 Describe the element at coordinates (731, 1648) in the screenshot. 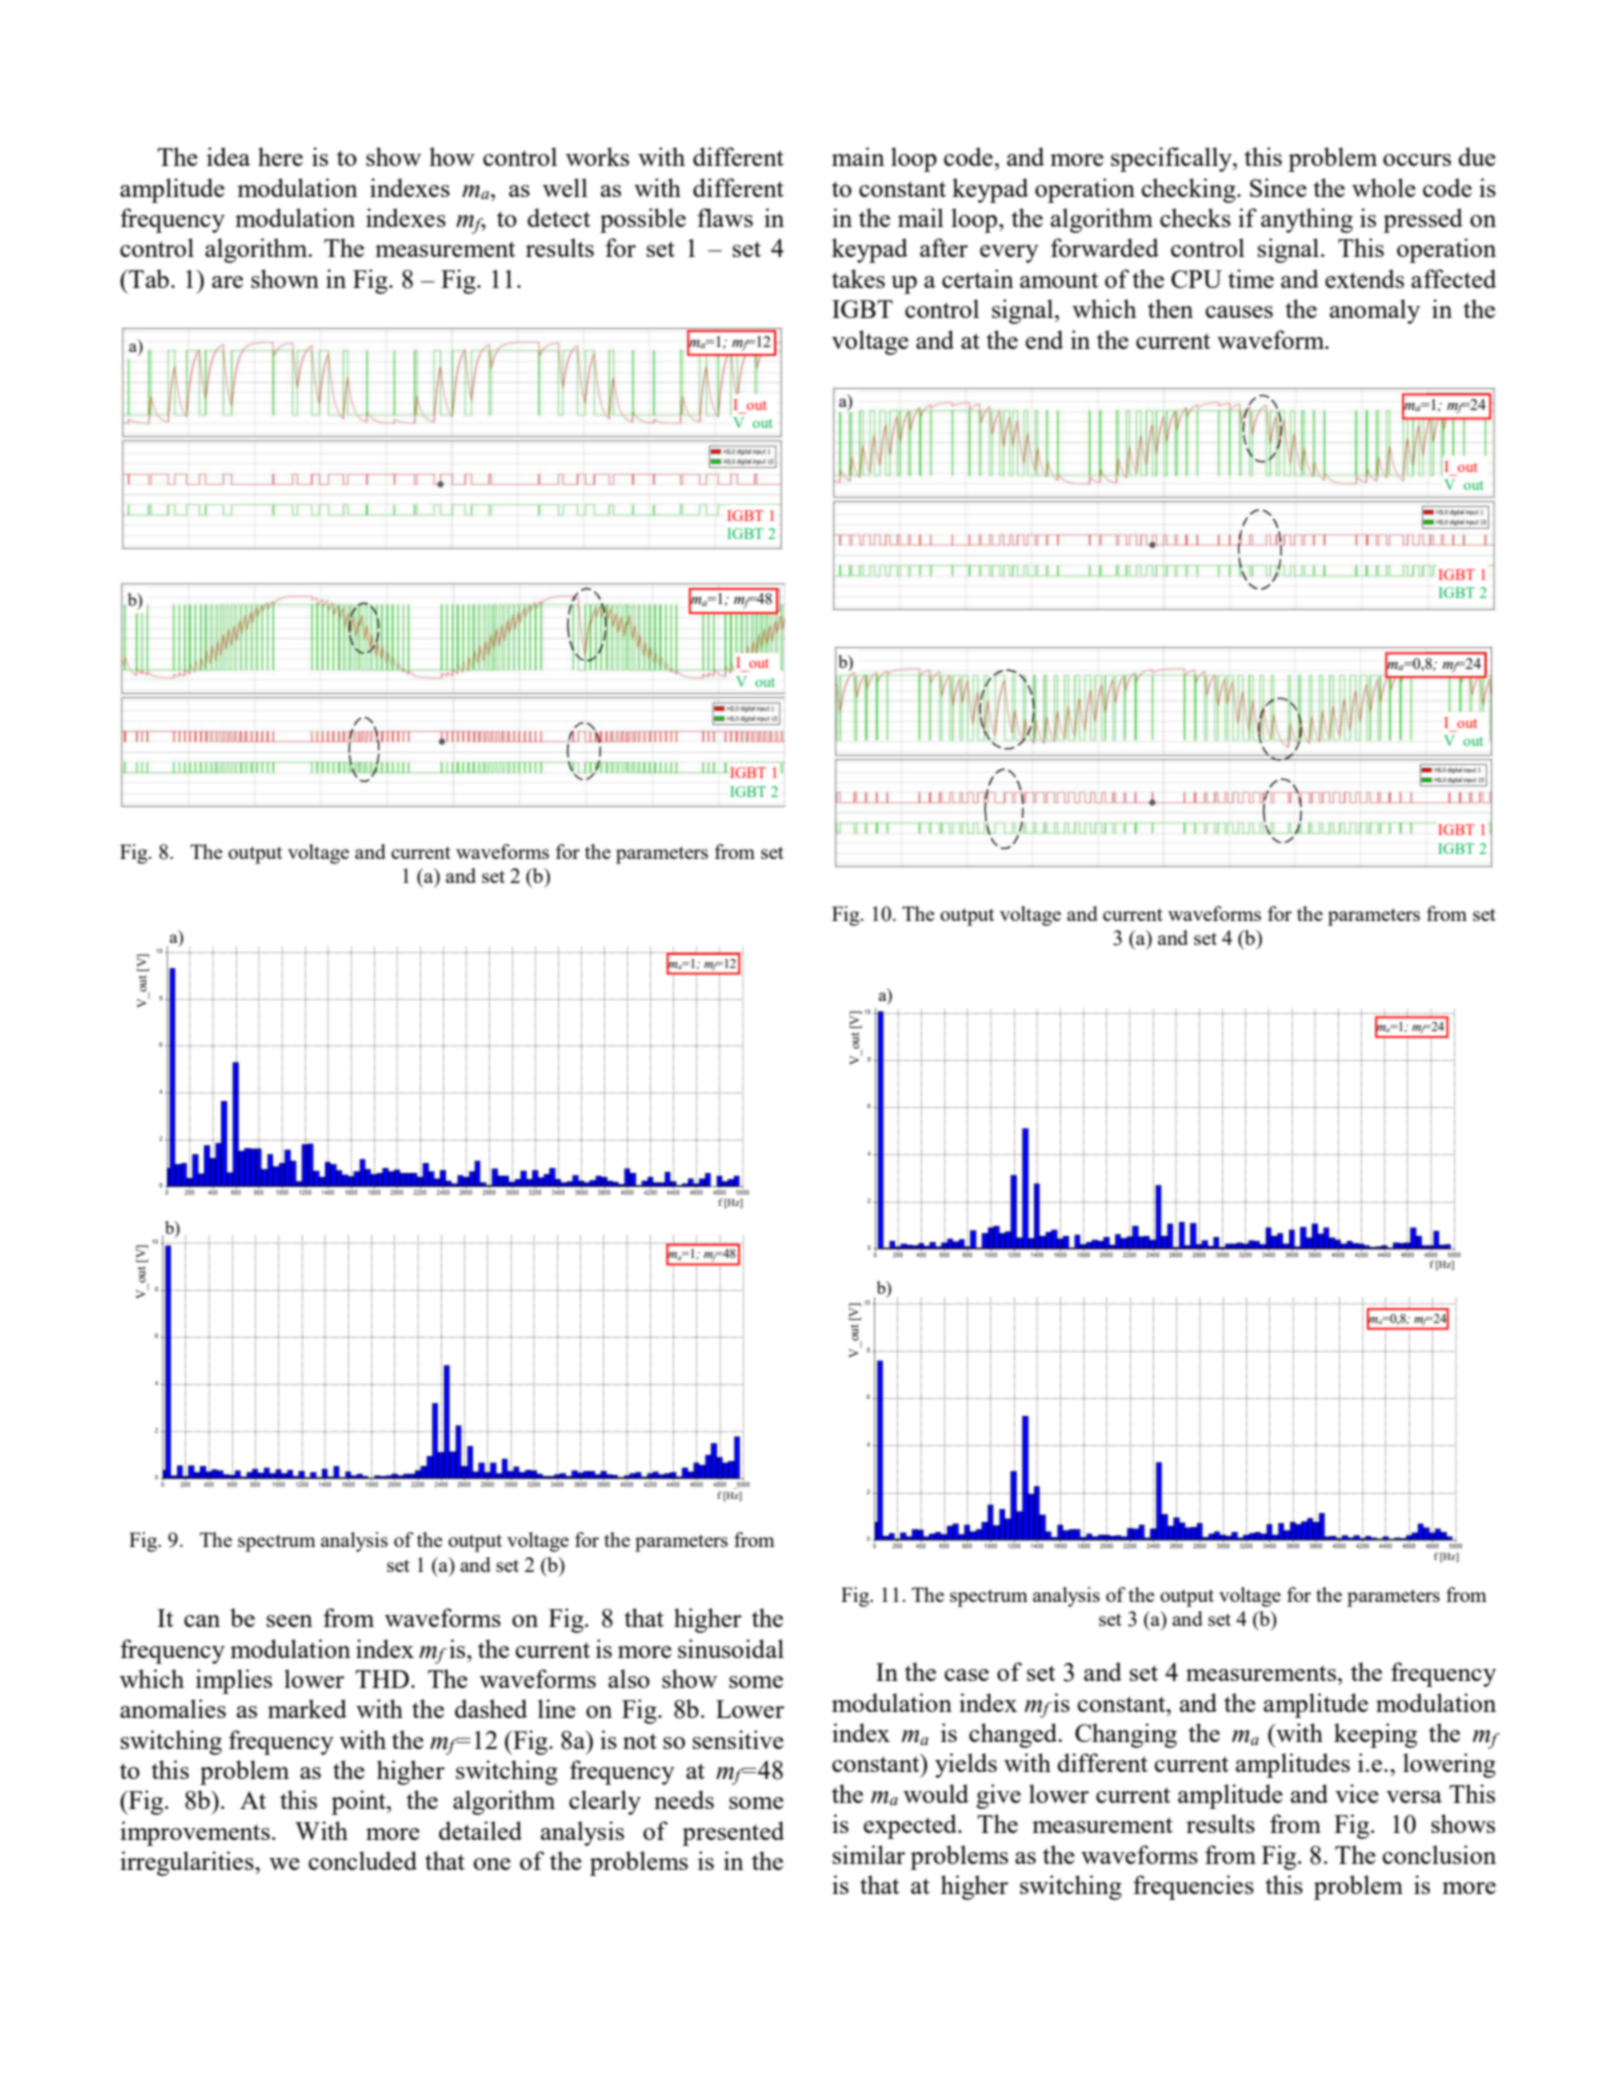

I see `sinusoidal` at that location.
